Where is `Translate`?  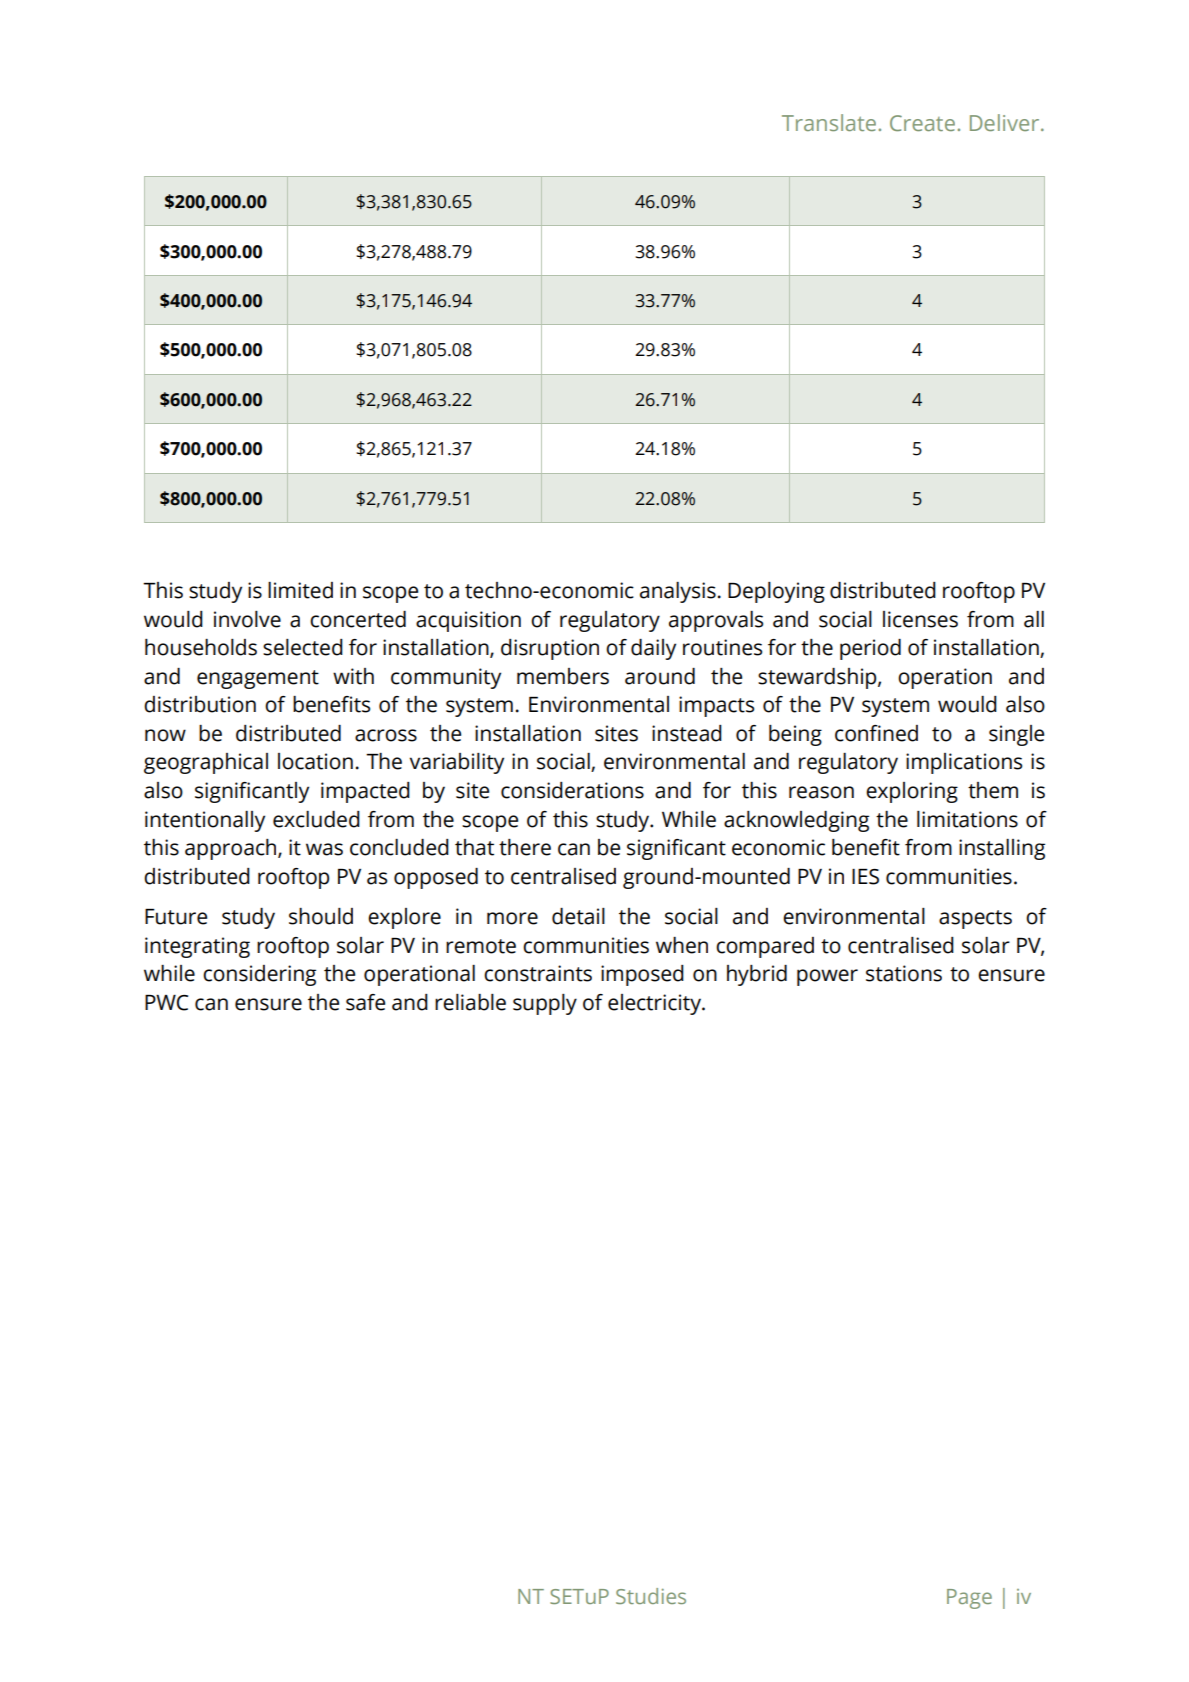 Translate is located at coordinates (829, 122).
